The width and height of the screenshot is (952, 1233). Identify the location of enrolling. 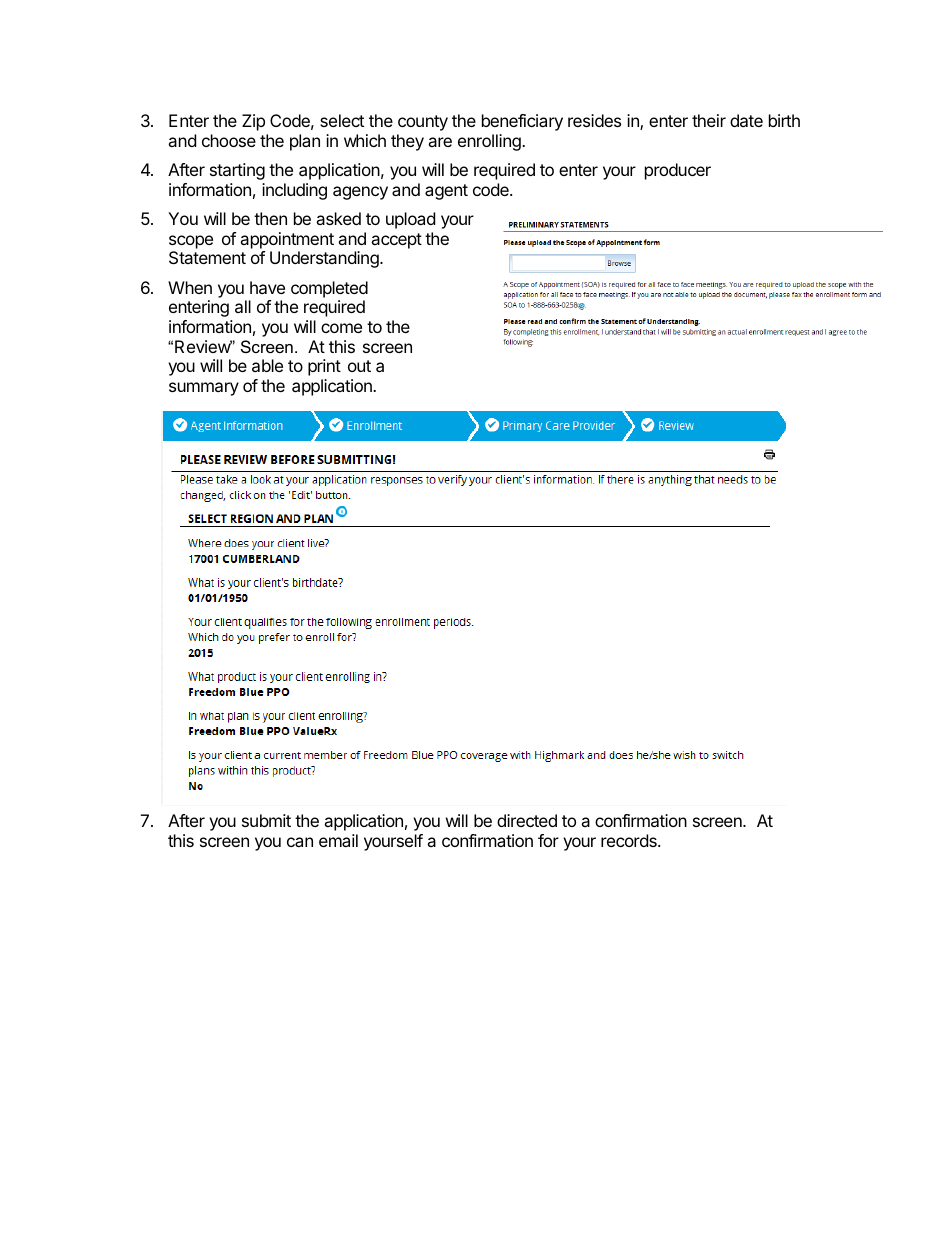
(490, 142).
